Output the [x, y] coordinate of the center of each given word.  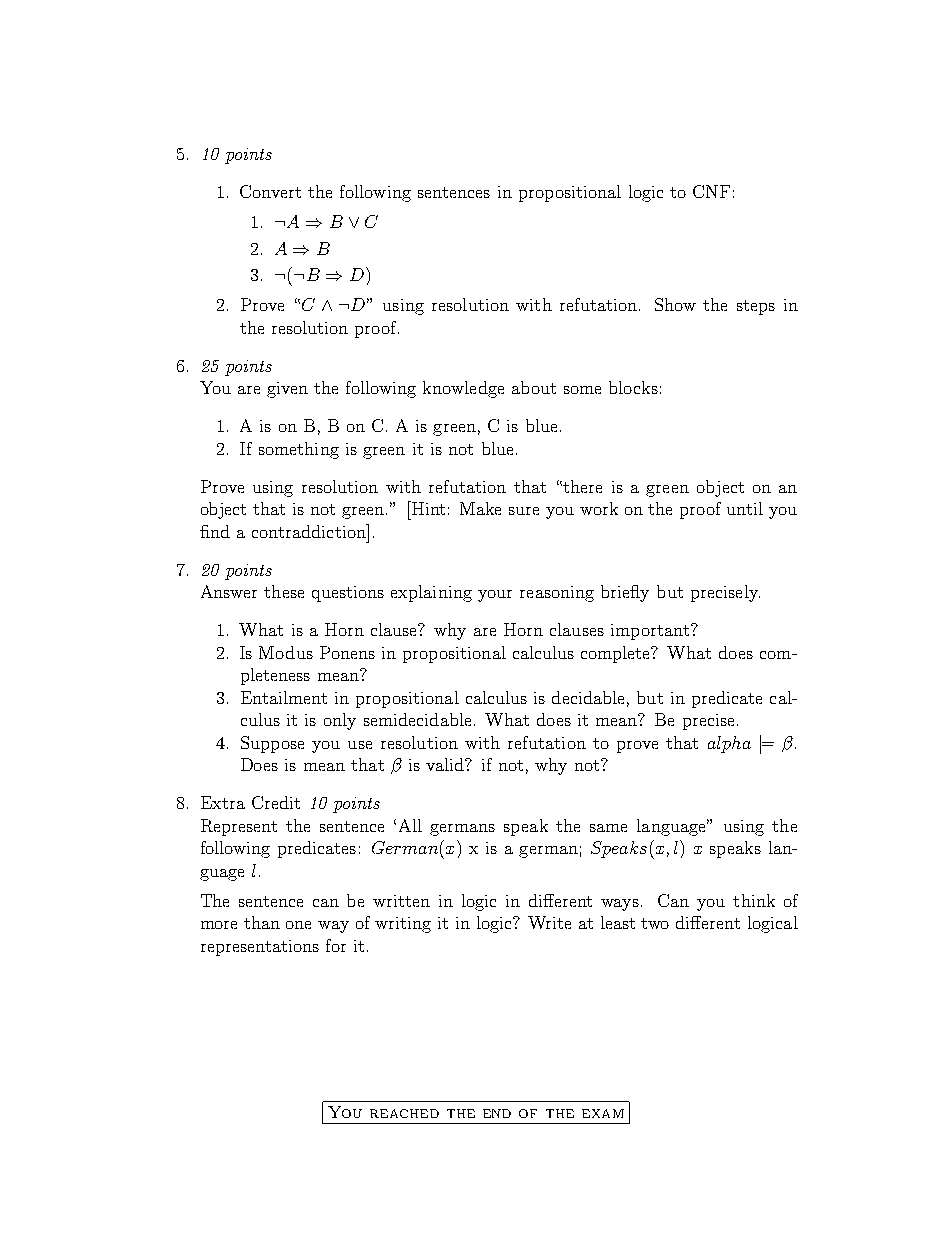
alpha [729, 744]
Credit [276, 802]
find [215, 531]
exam [603, 1113]
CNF [711, 191]
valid [446, 764]
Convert [270, 191]
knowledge [463, 389]
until [745, 508]
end [497, 1113]
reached [404, 1113]
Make [480, 508]
